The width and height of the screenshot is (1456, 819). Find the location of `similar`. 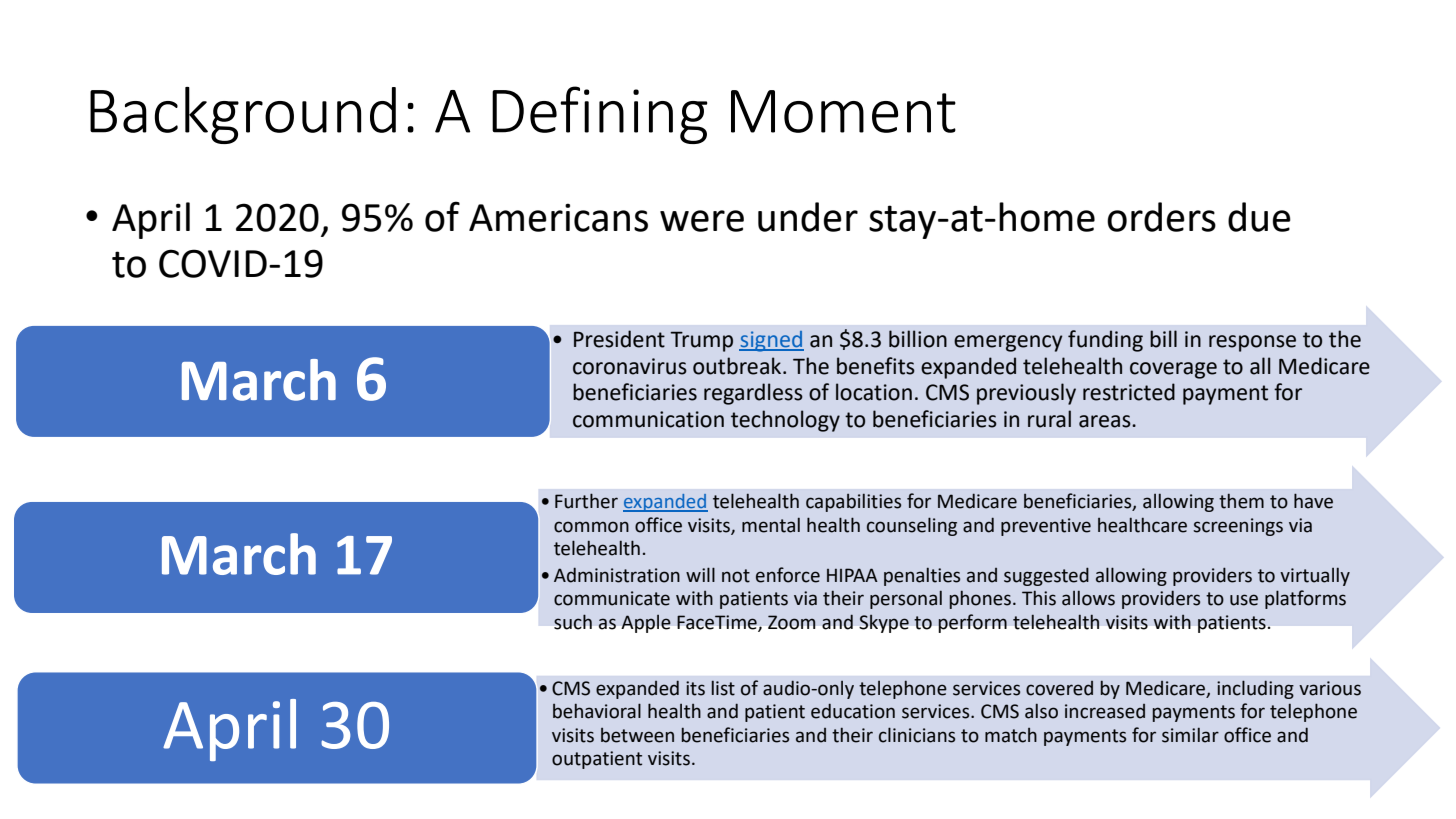

similar is located at coordinates (1190, 735).
